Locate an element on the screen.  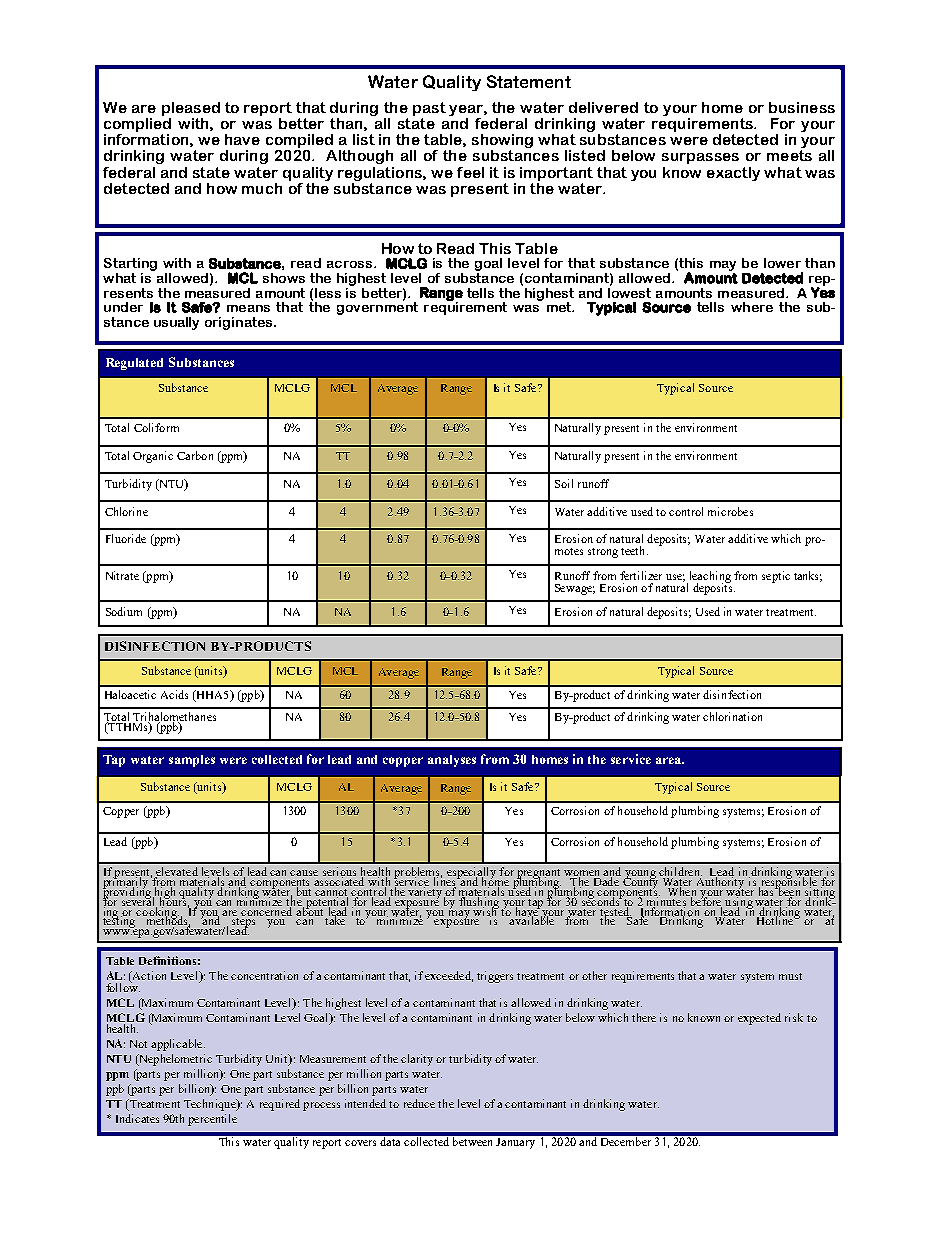
leaching is located at coordinates (709, 578).
